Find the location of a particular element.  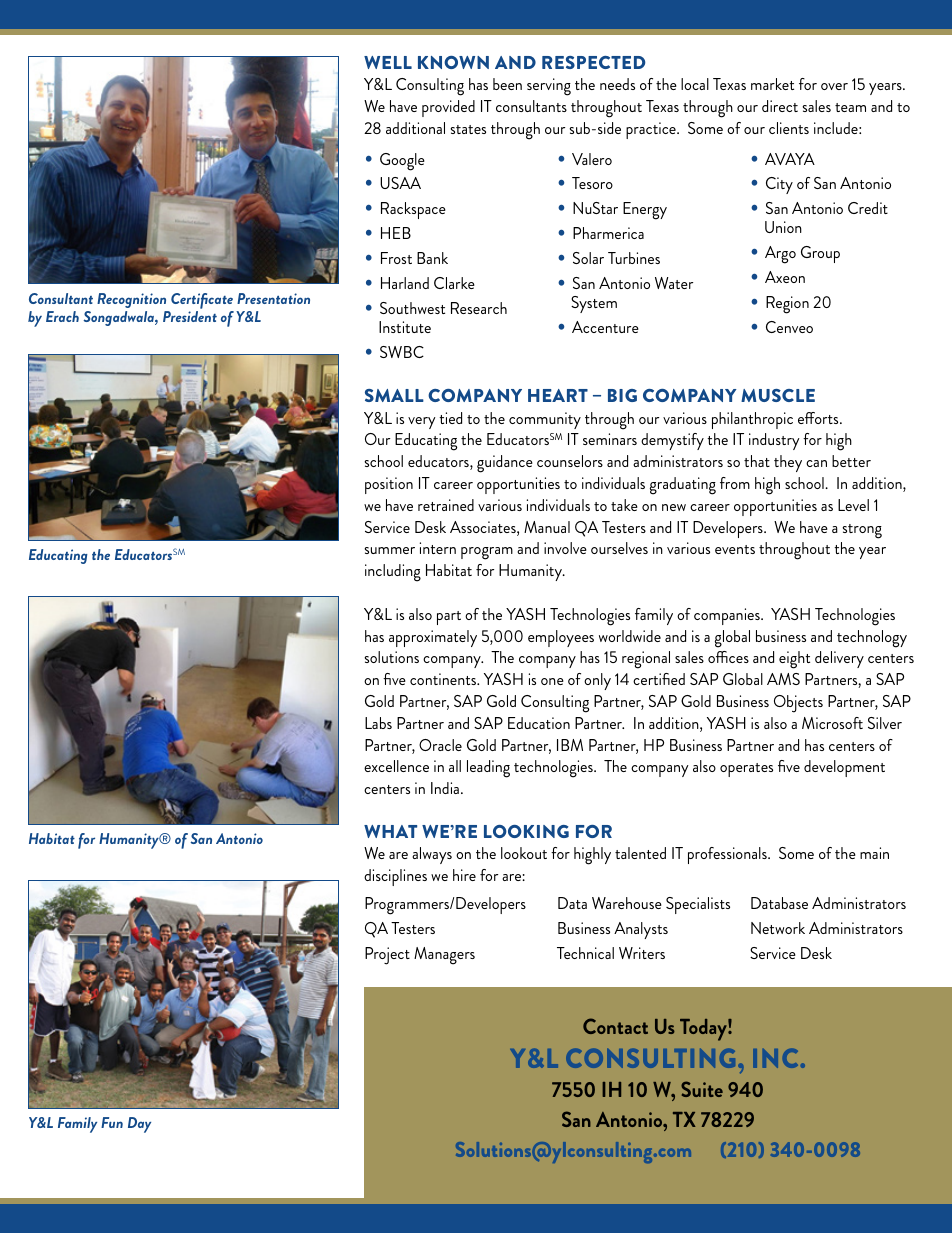

including is located at coordinates (393, 573).
